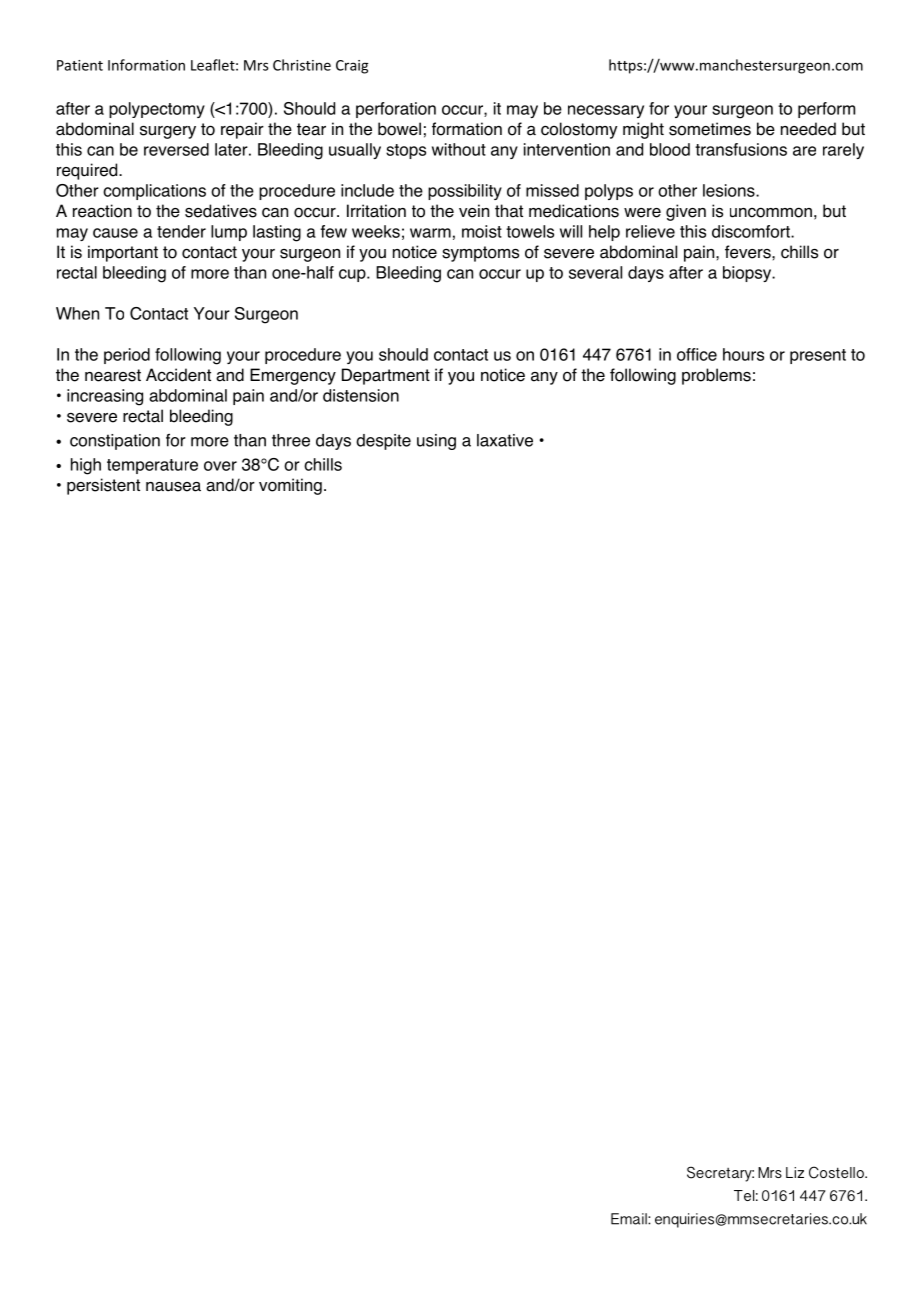  What do you see at coordinates (710, 129) in the page?
I see `sometimes` at bounding box center [710, 129].
